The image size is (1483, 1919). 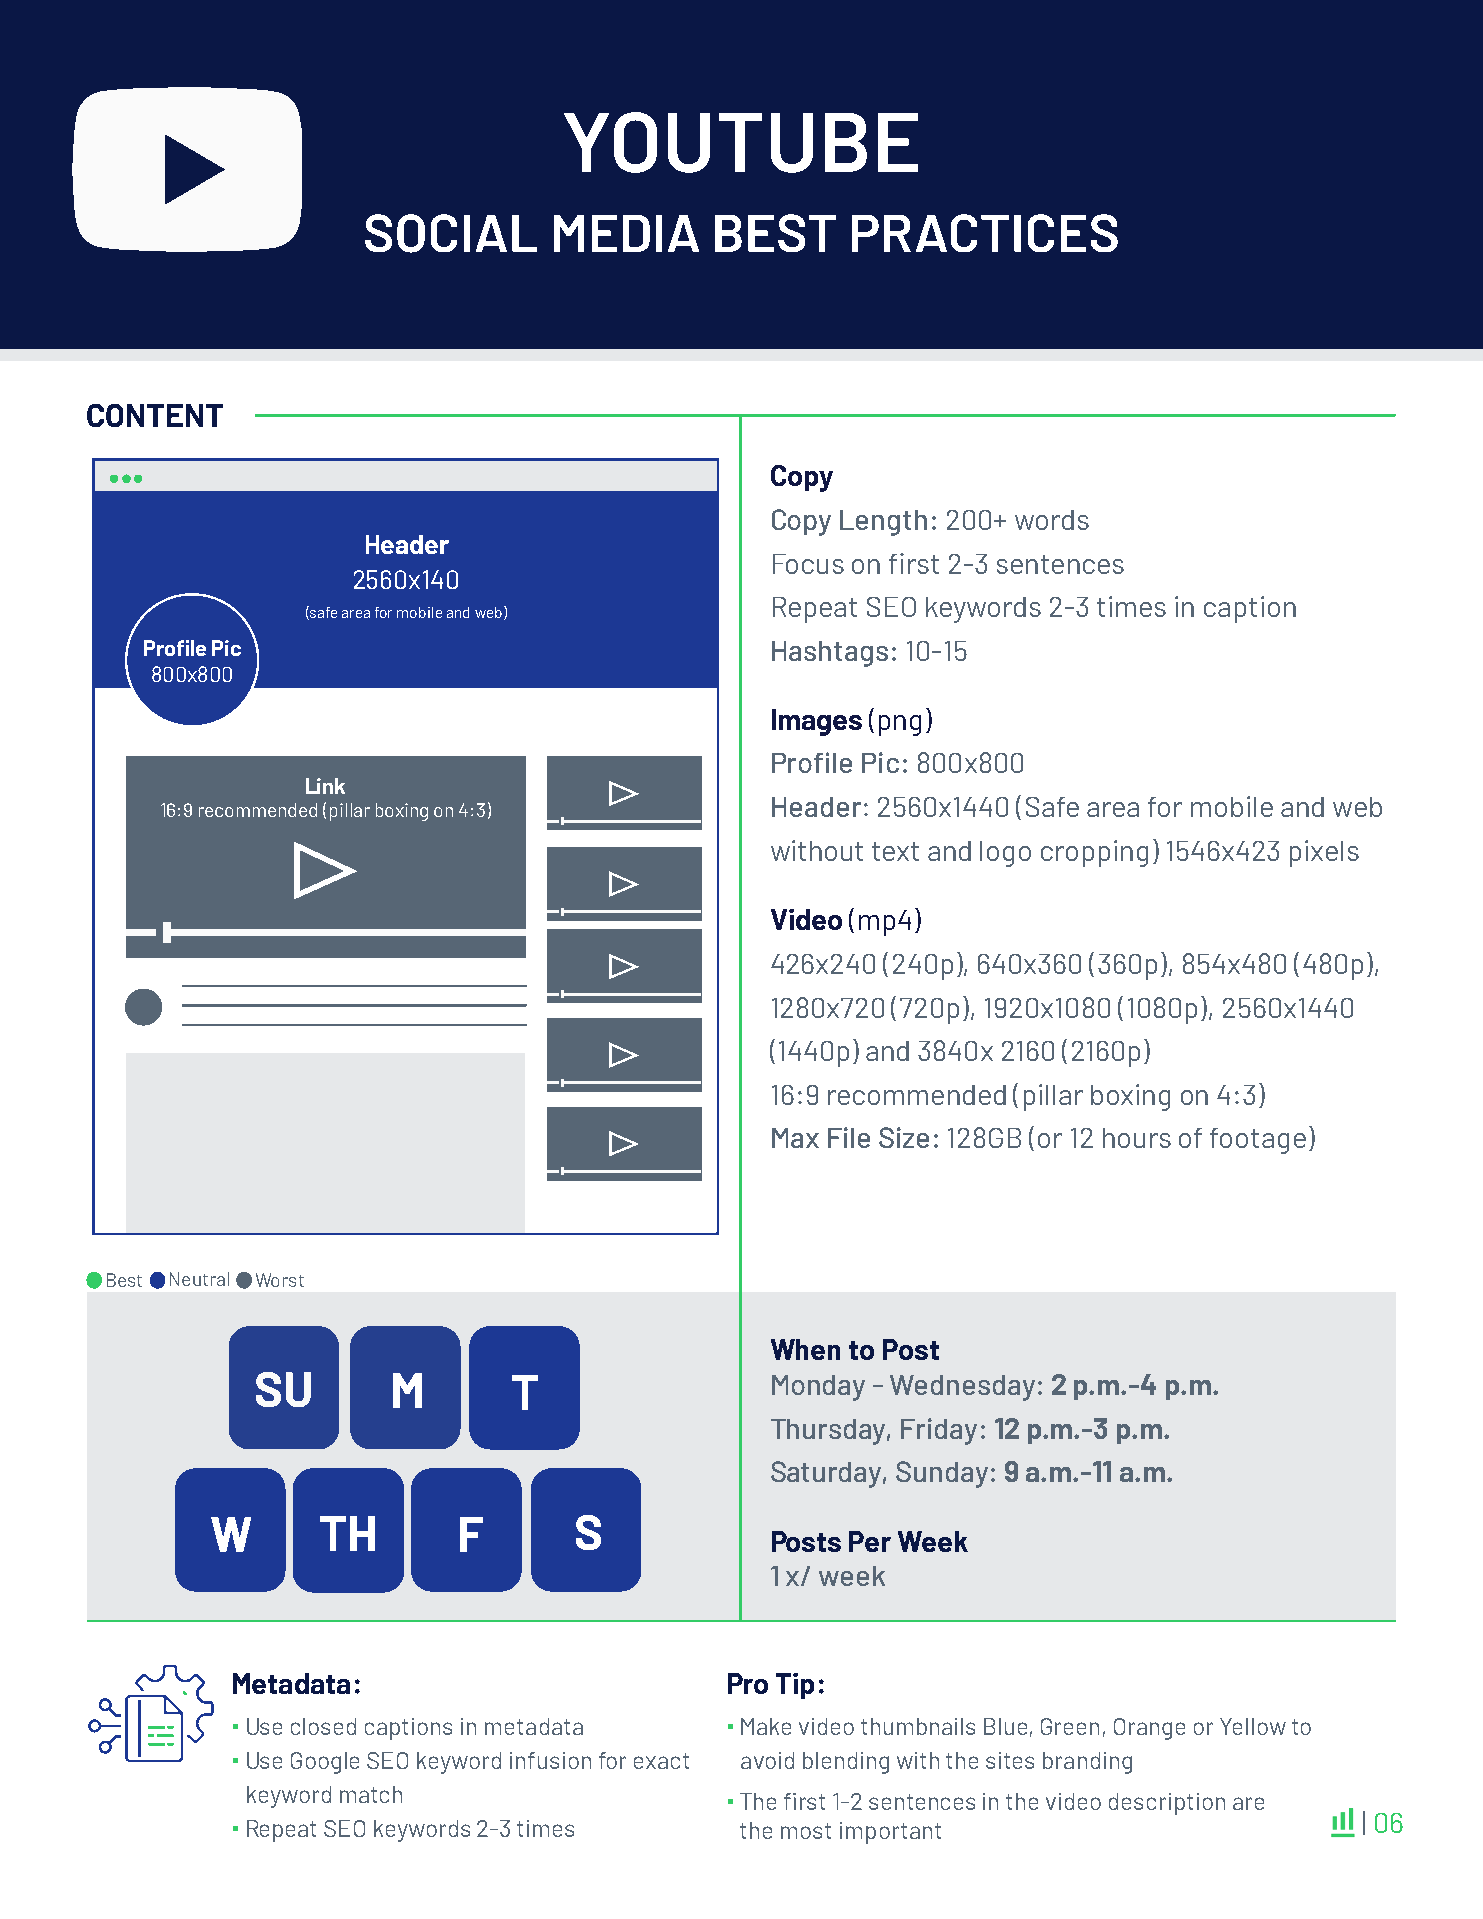 What do you see at coordinates (280, 1280) in the screenshot?
I see `Worst` at bounding box center [280, 1280].
